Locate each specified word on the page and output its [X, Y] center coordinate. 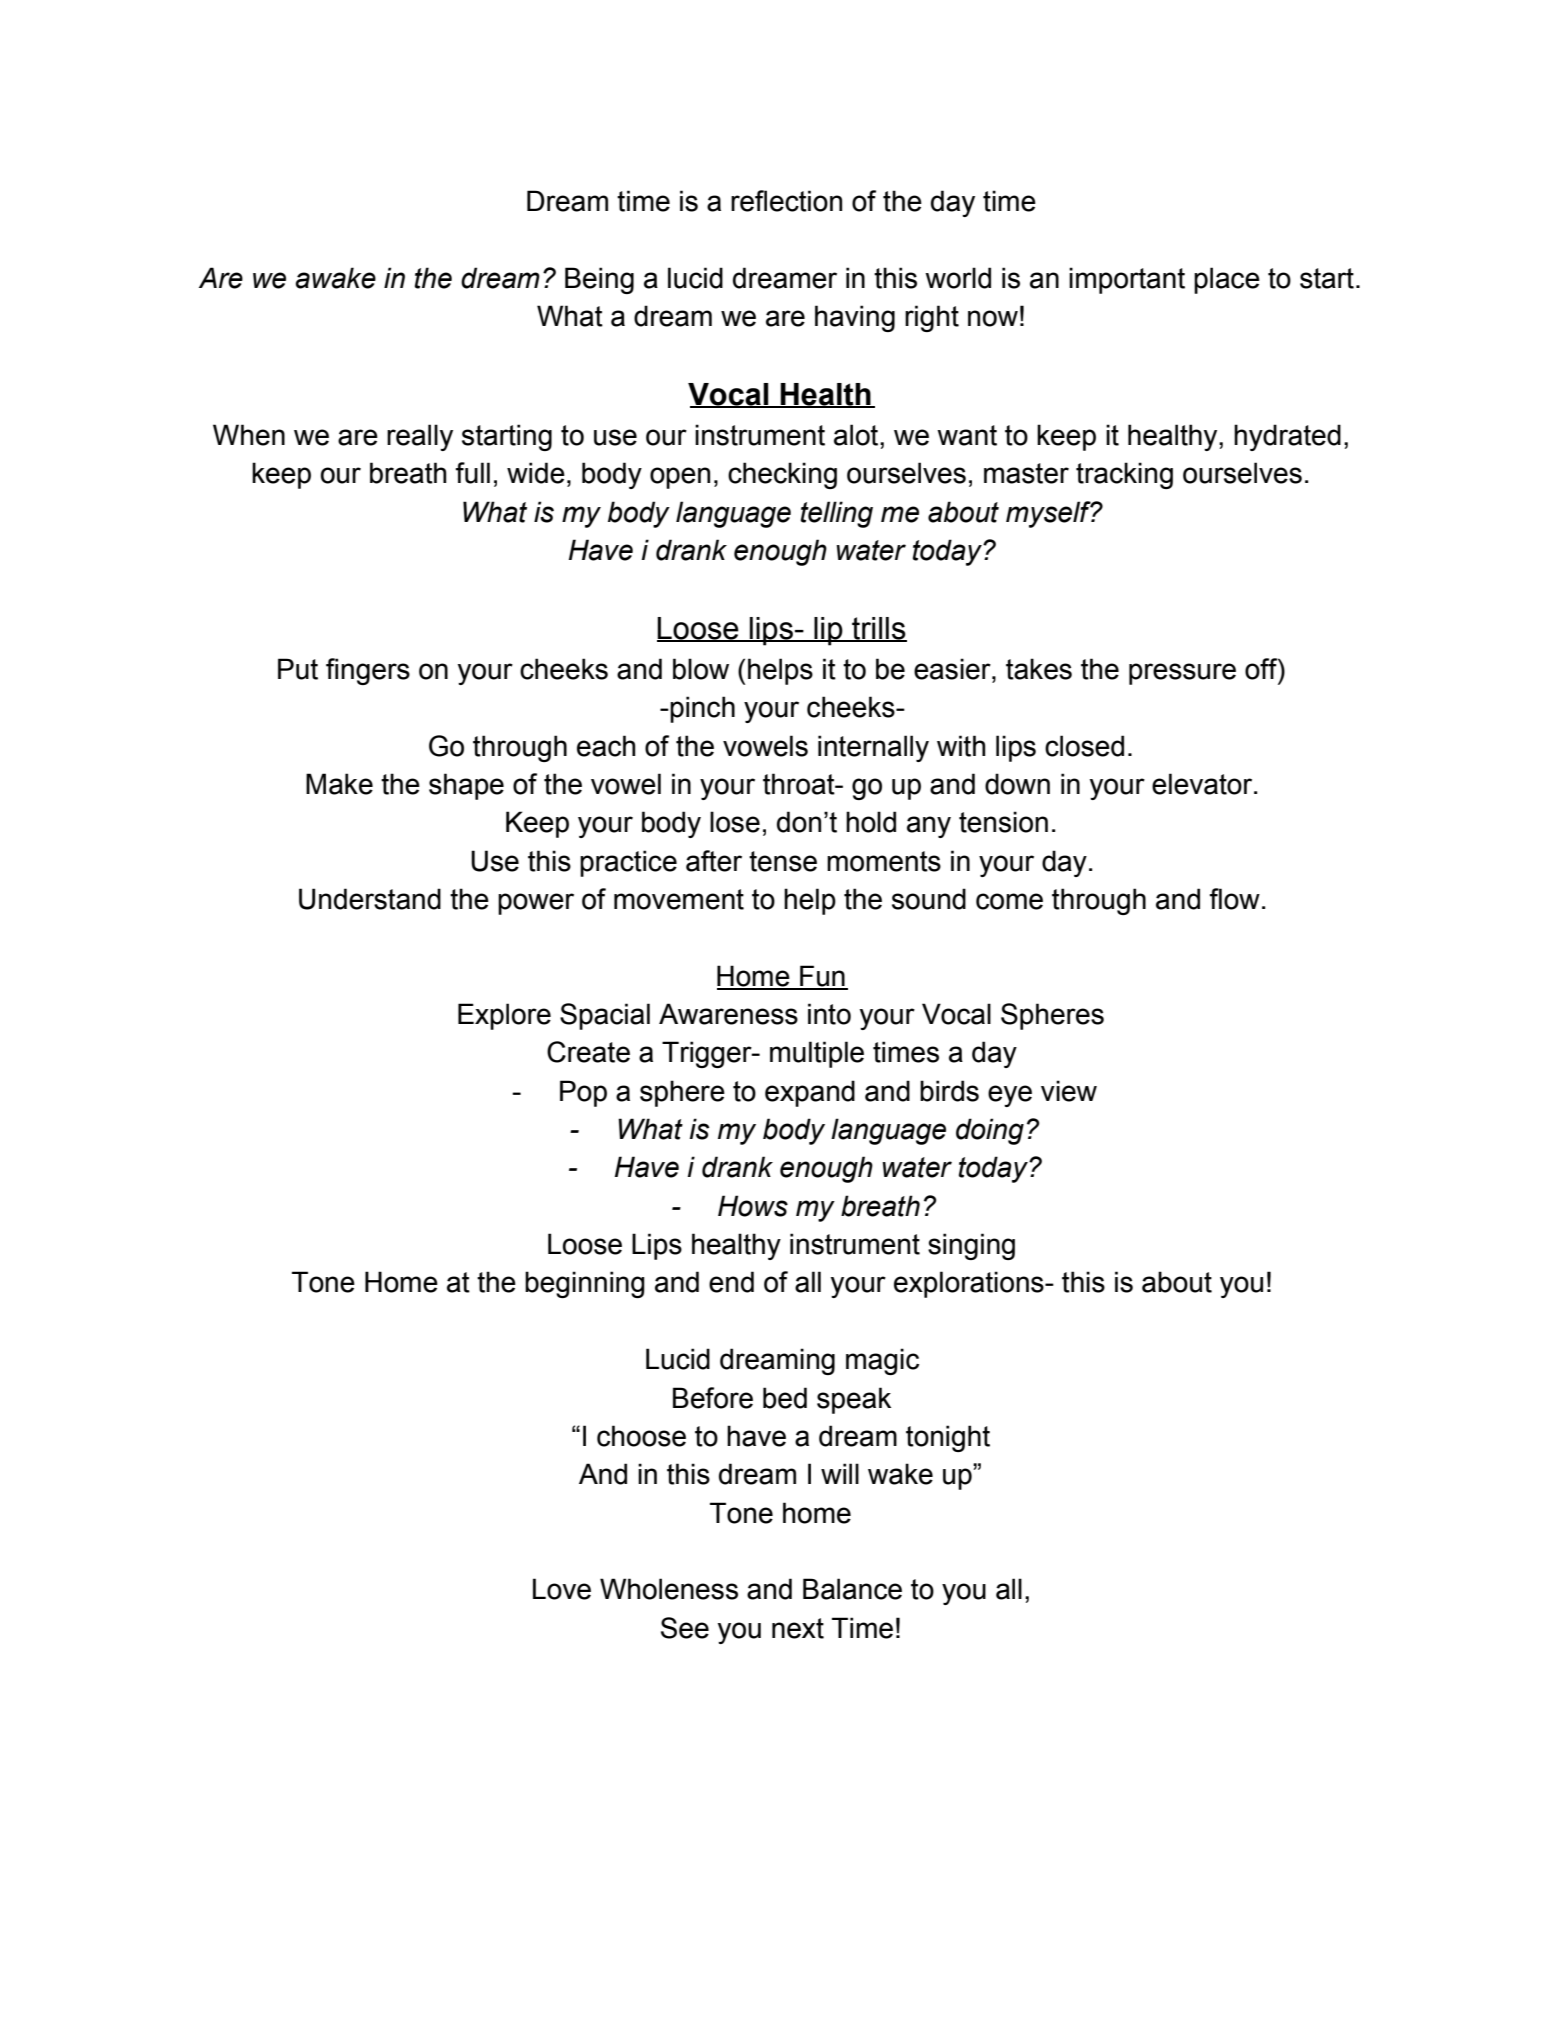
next [798, 1628]
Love [562, 1589]
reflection [786, 201]
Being [599, 280]
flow [1234, 899]
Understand [370, 899]
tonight [948, 1438]
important [1127, 280]
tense [783, 861]
